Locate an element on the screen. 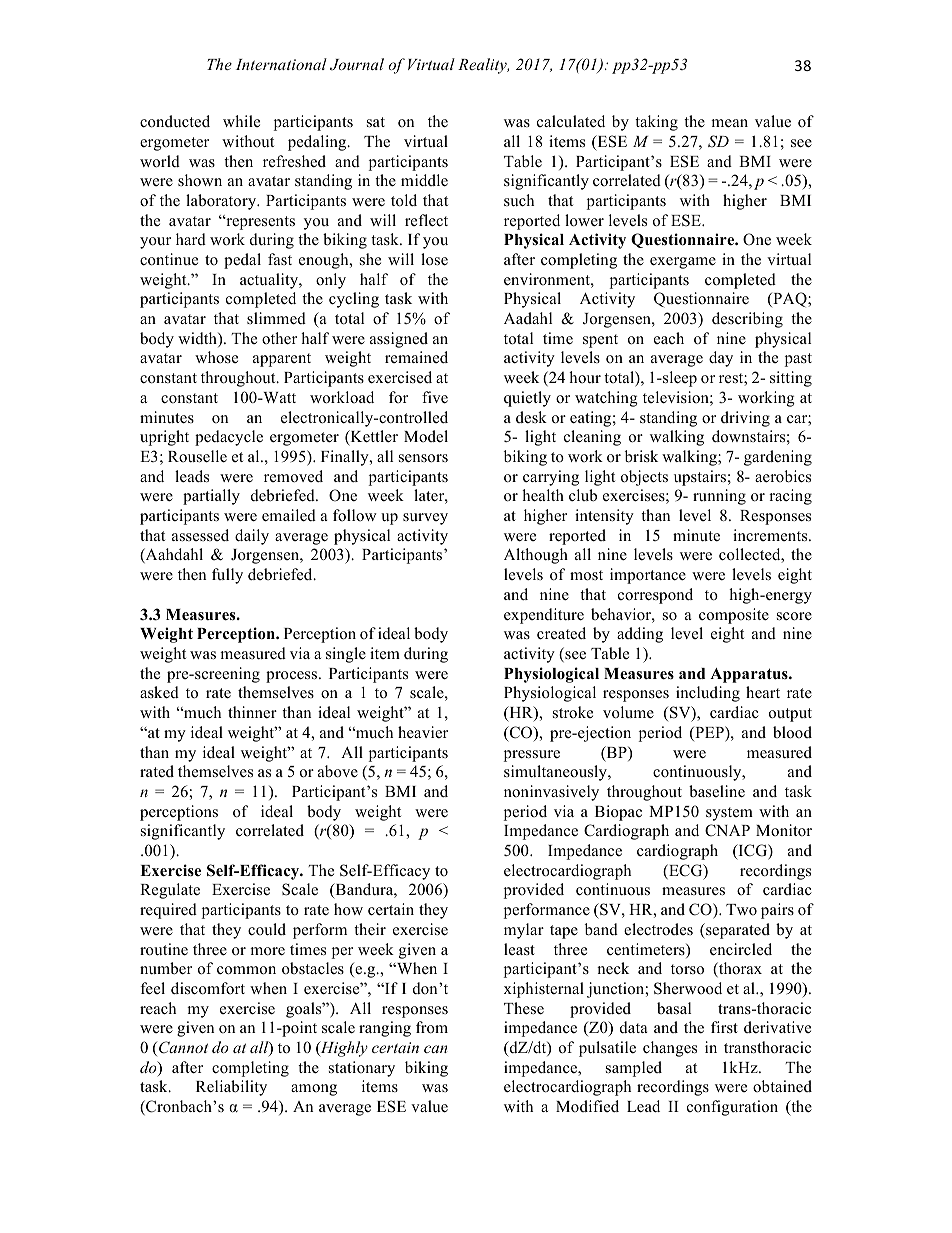 The image size is (952, 1233). Although is located at coordinates (536, 556).
